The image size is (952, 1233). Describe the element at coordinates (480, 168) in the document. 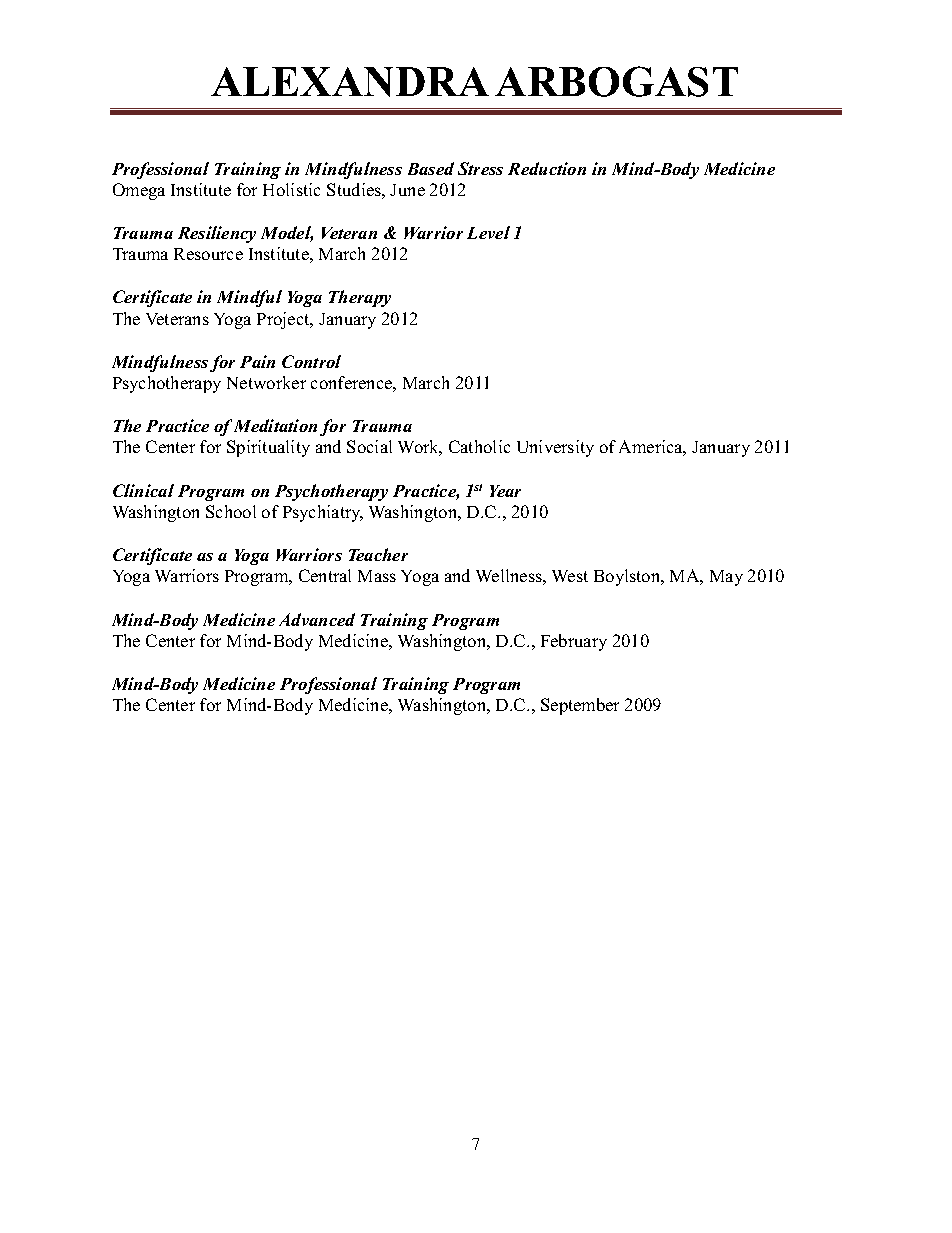

I see `Stress` at that location.
